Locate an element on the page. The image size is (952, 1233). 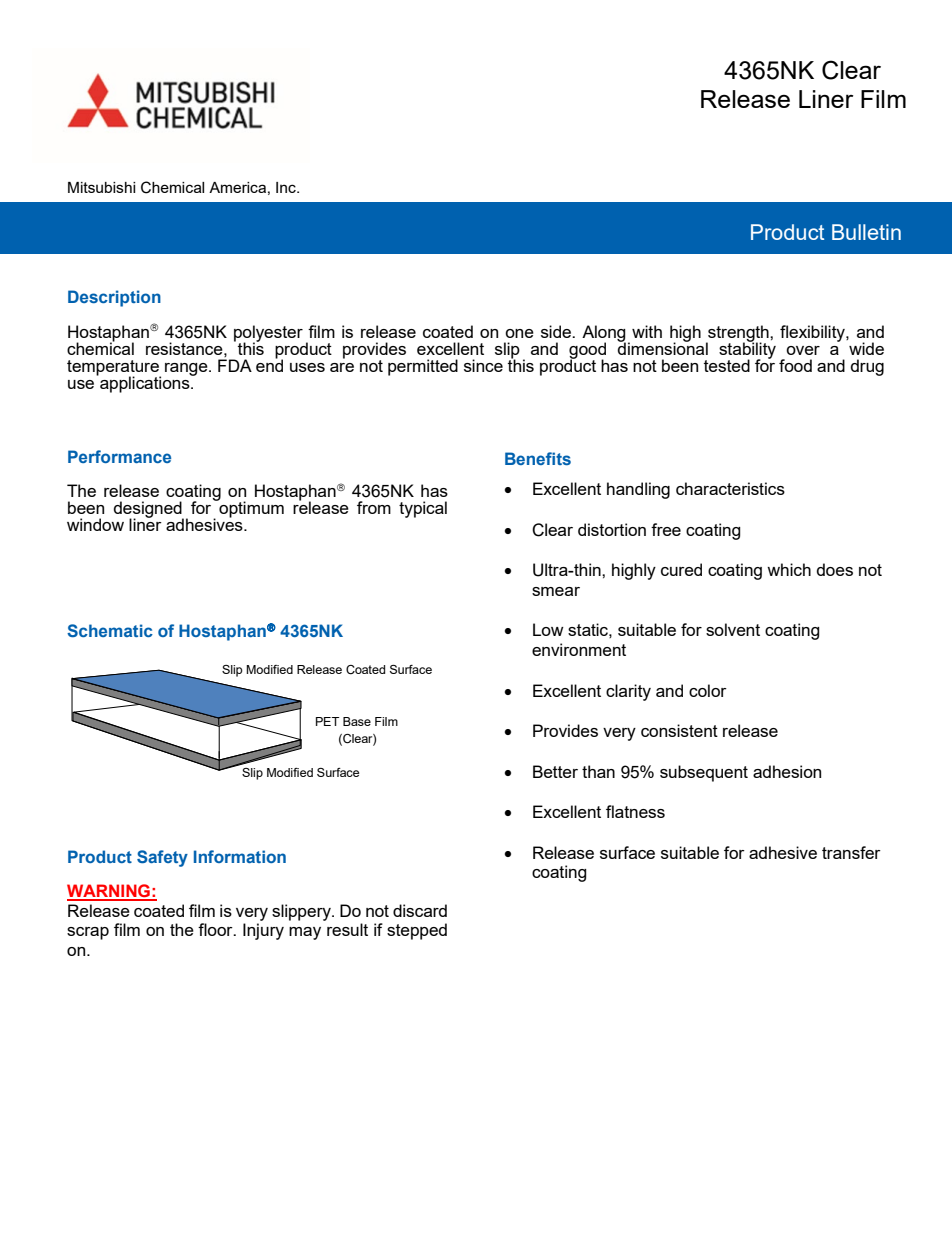
Bulletin is located at coordinates (866, 232).
